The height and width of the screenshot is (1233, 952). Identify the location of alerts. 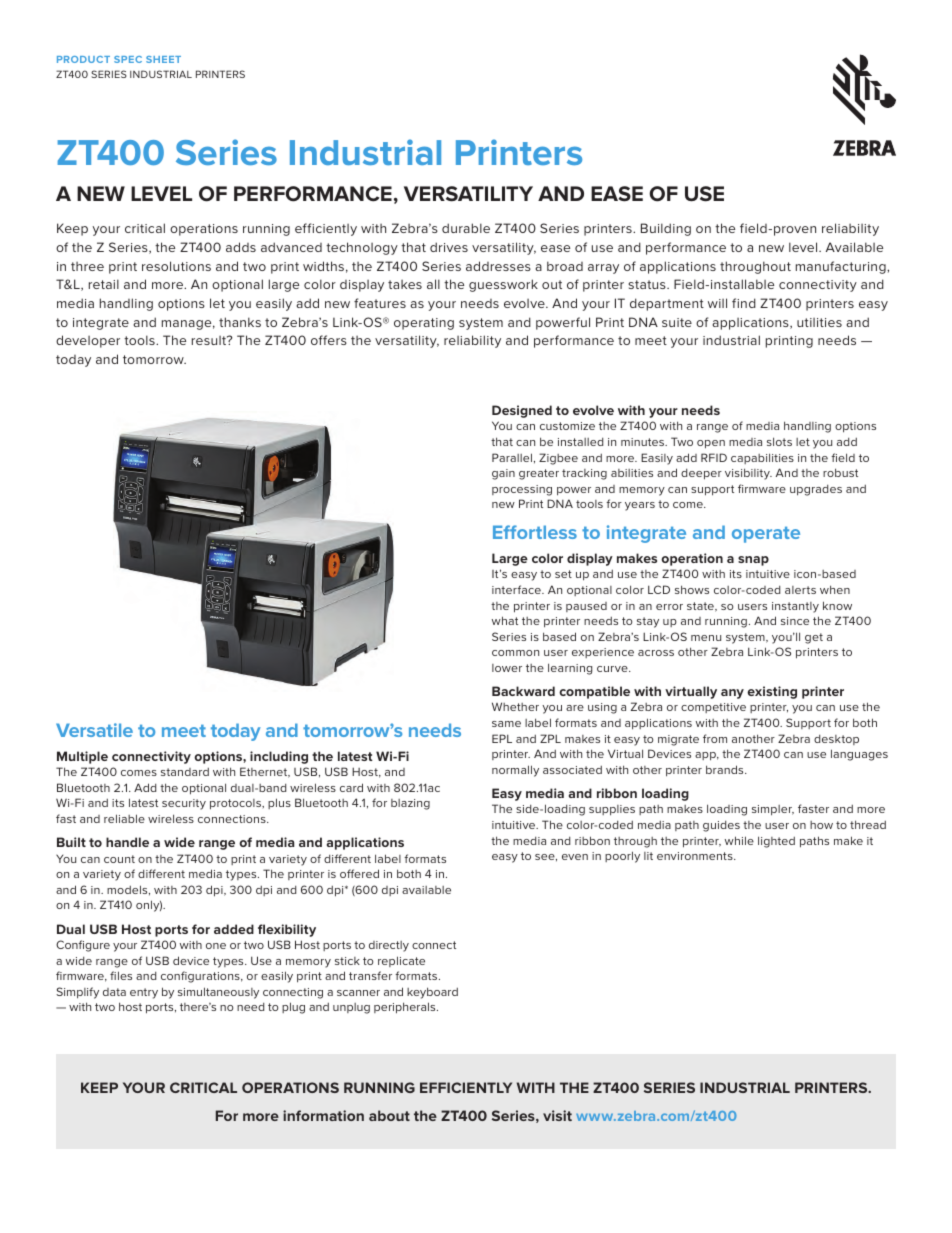
(800, 590).
